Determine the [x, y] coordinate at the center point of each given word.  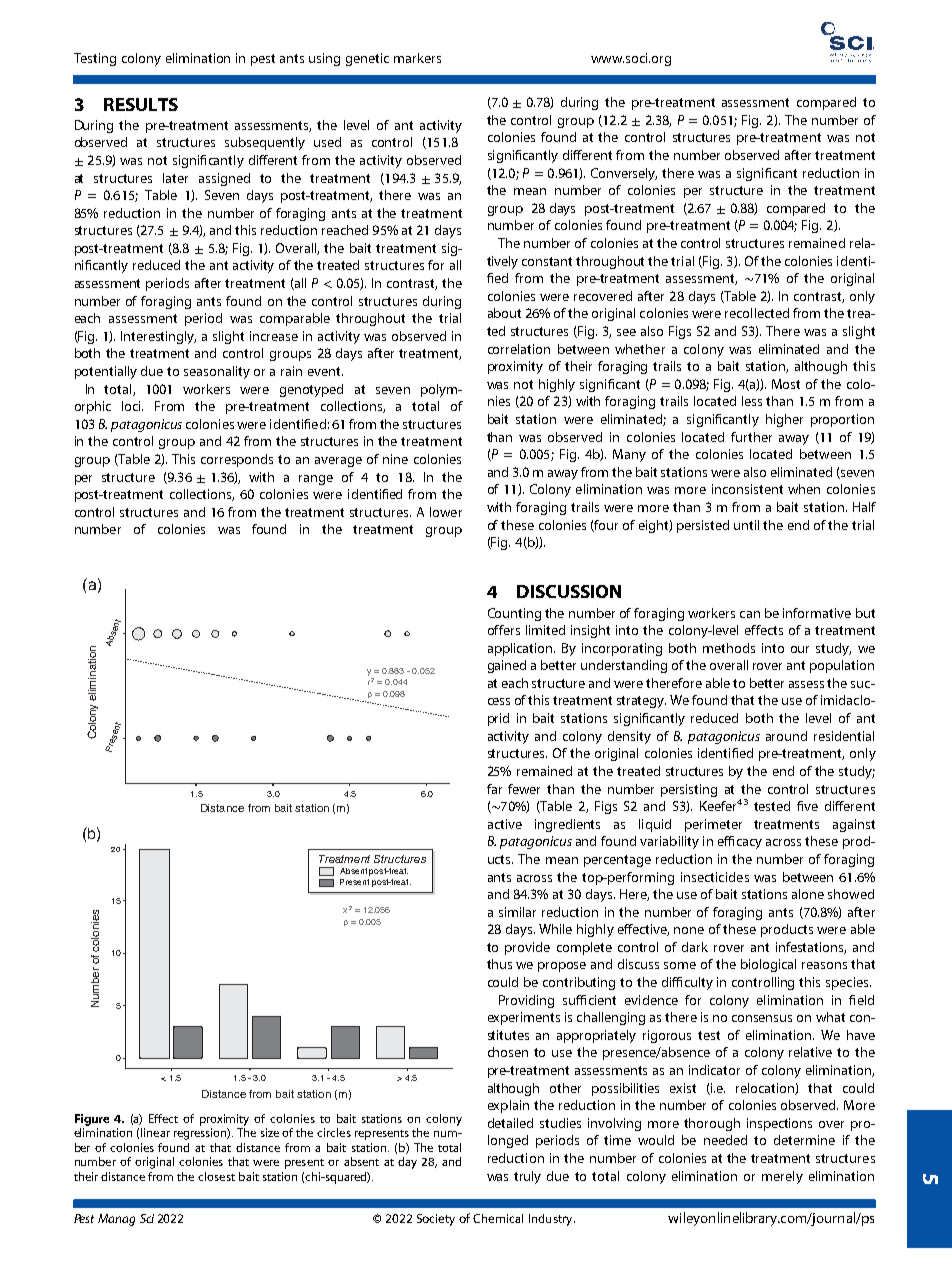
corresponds [237, 460]
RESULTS [141, 104]
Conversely [624, 174]
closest [216, 1176]
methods [729, 648]
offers [504, 630]
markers [417, 58]
